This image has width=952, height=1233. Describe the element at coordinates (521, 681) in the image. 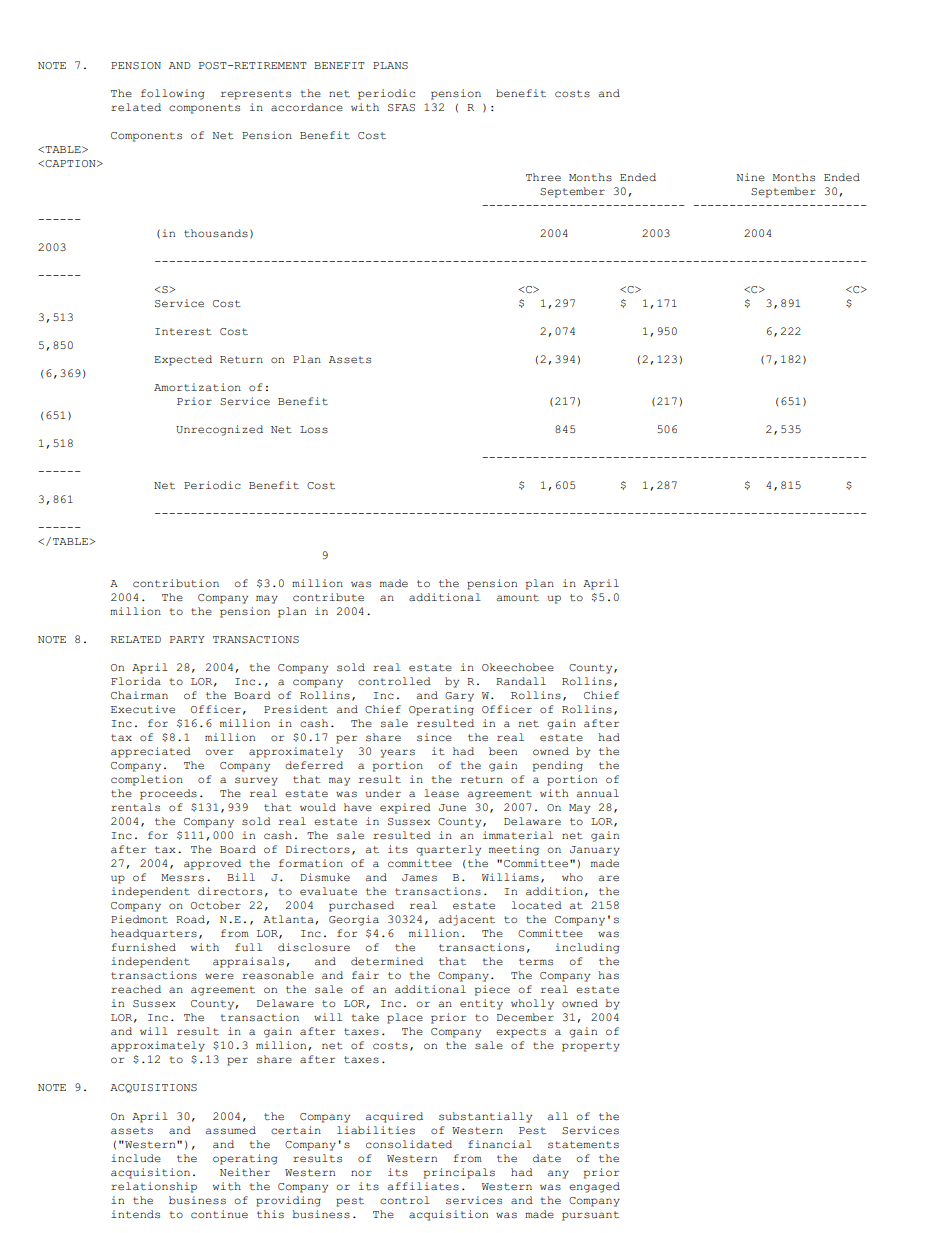

I see `Randall` at that location.
